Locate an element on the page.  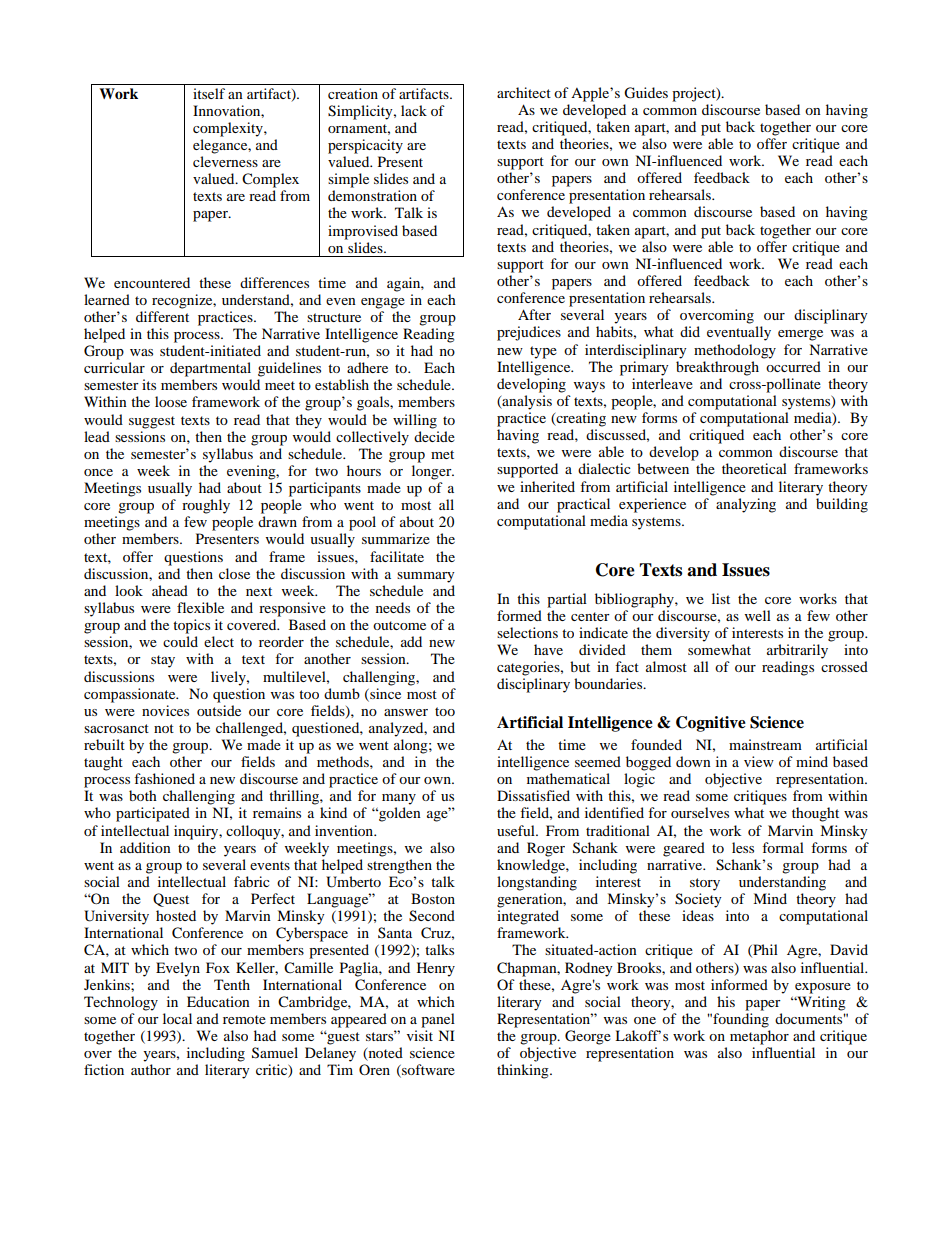
Guides is located at coordinates (646, 93).
